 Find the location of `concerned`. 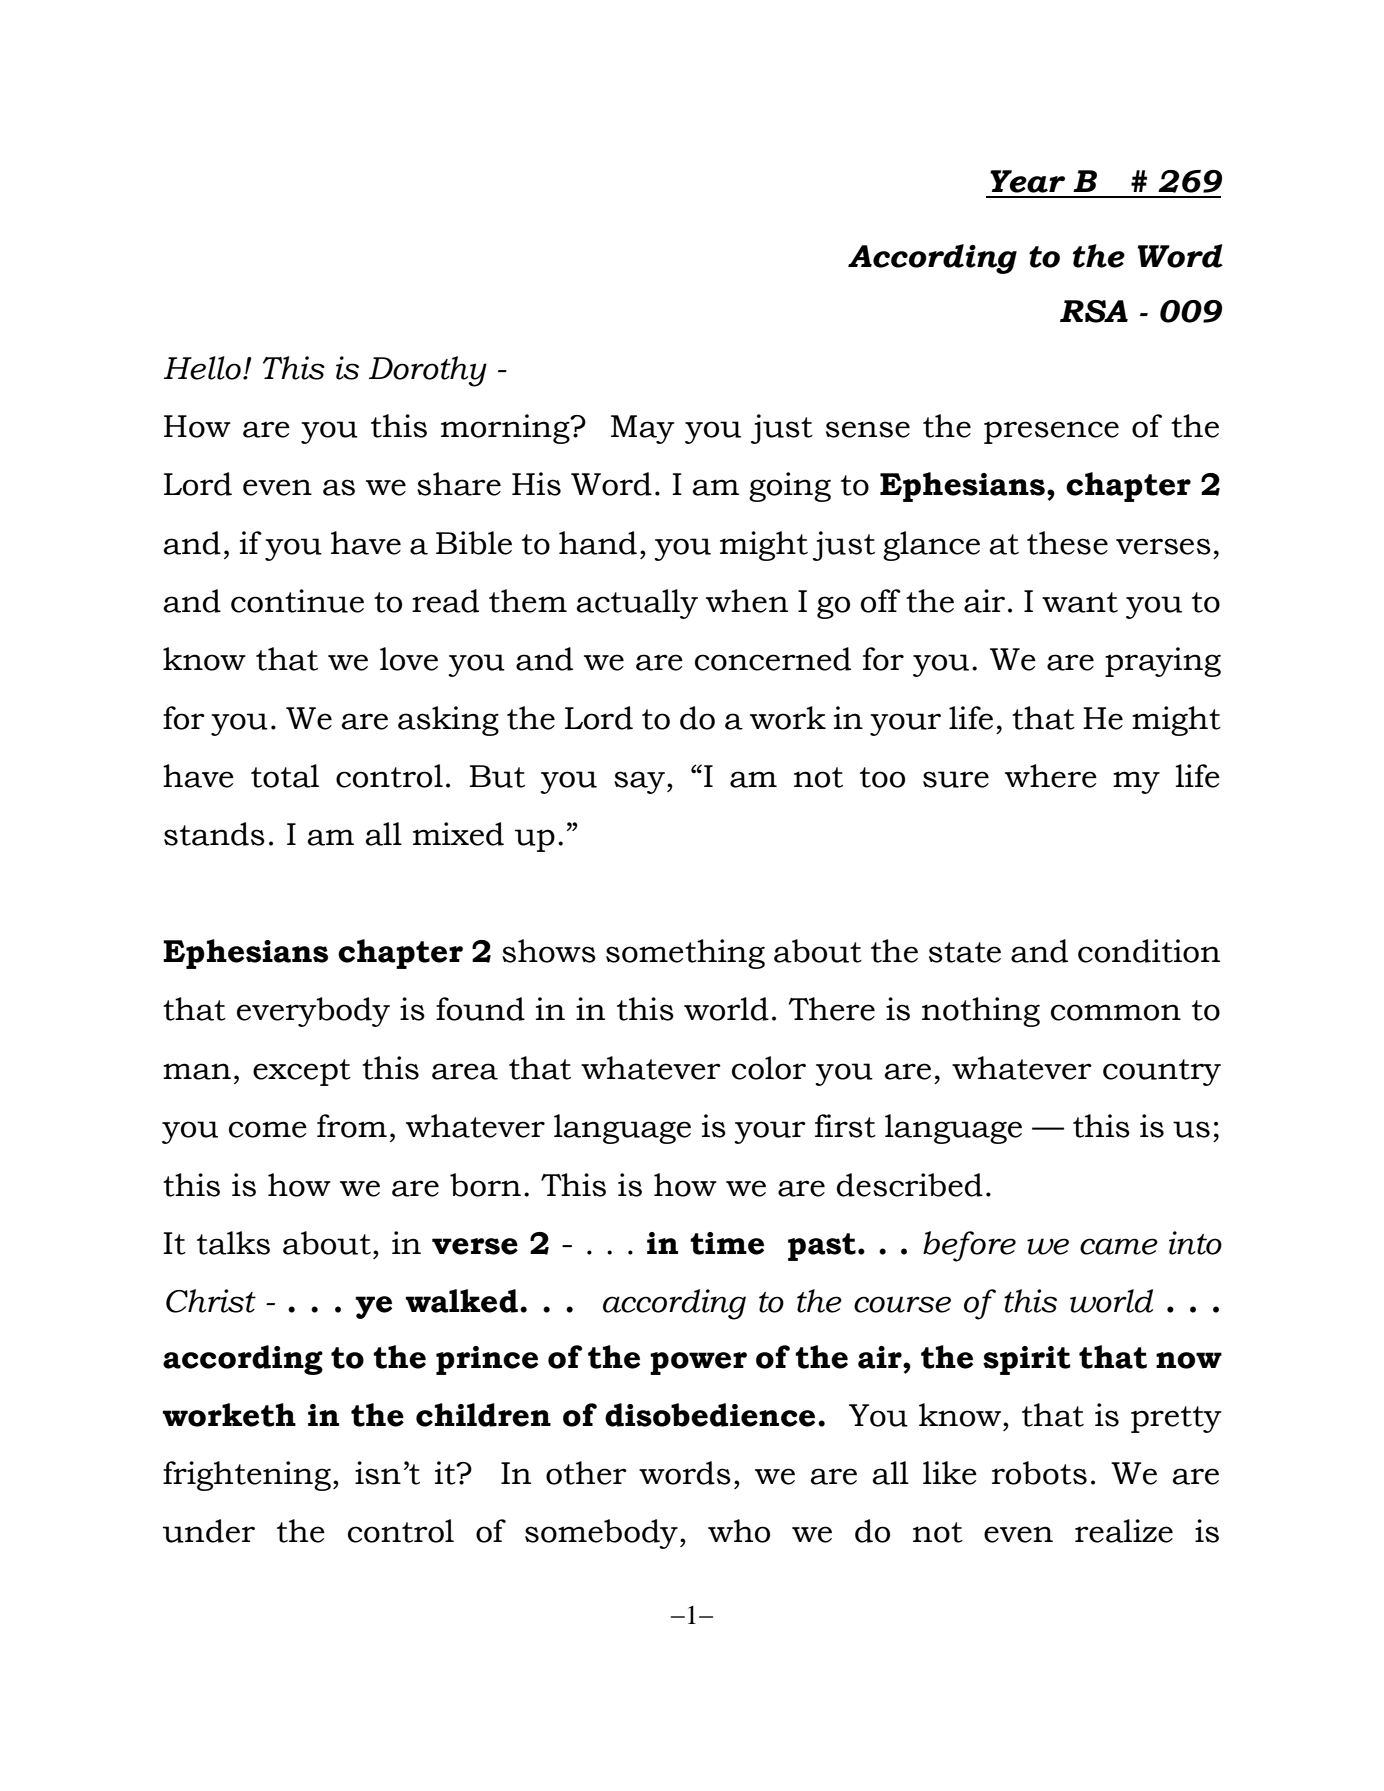

concerned is located at coordinates (773, 659).
